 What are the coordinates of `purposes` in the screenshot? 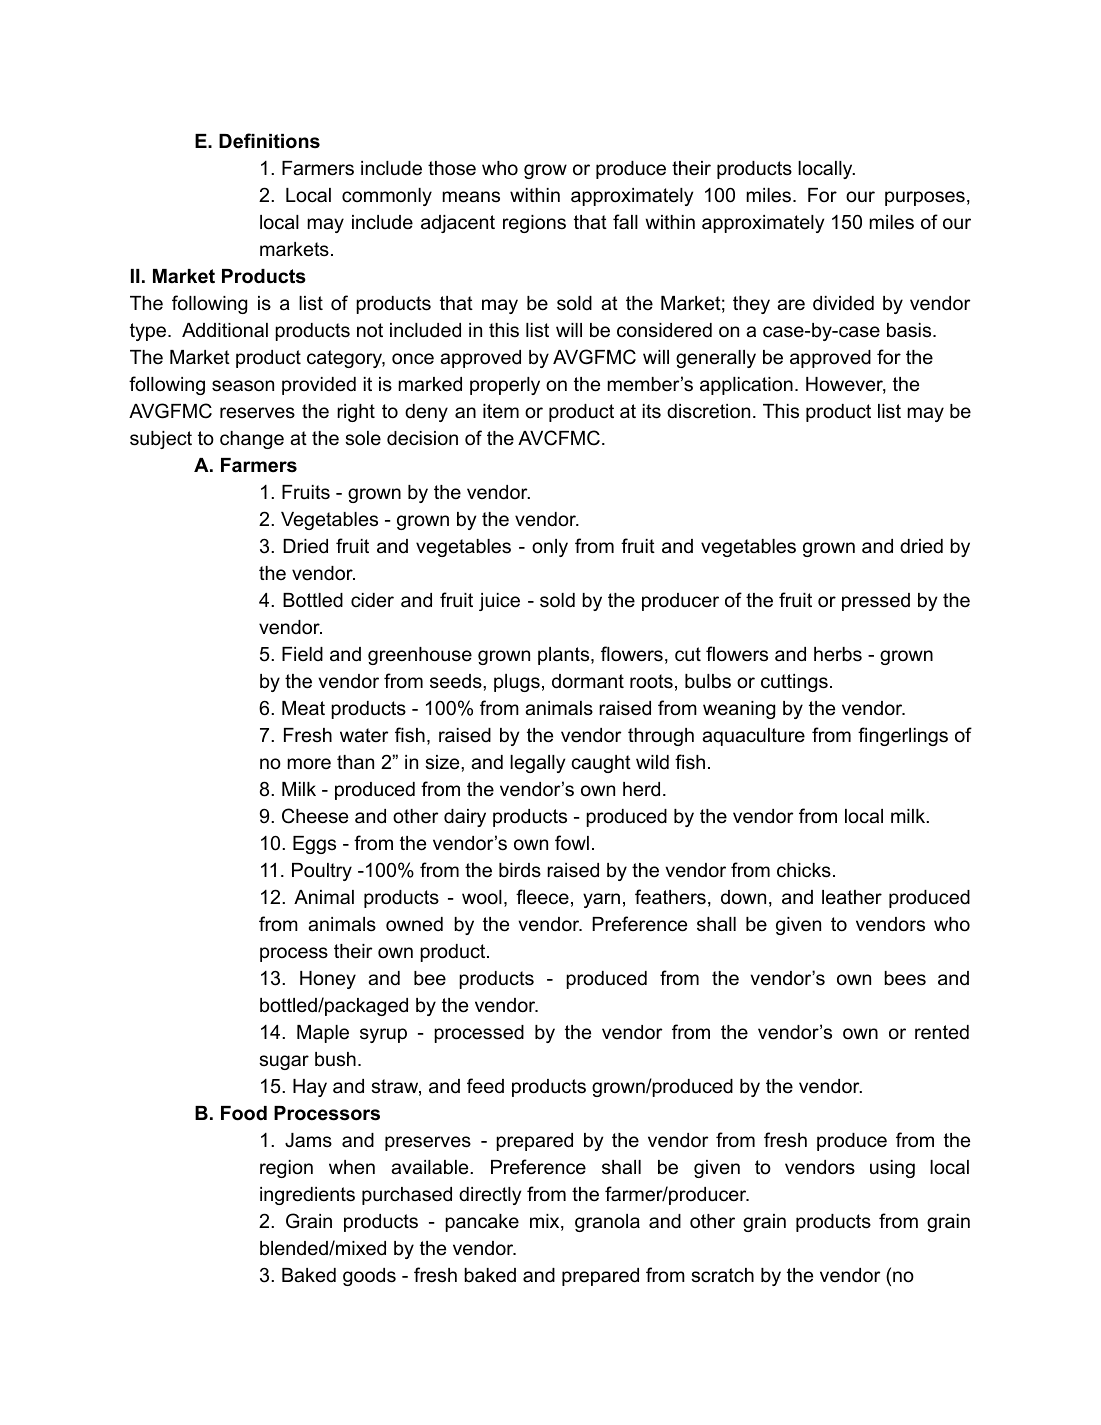 It's located at (925, 198).
